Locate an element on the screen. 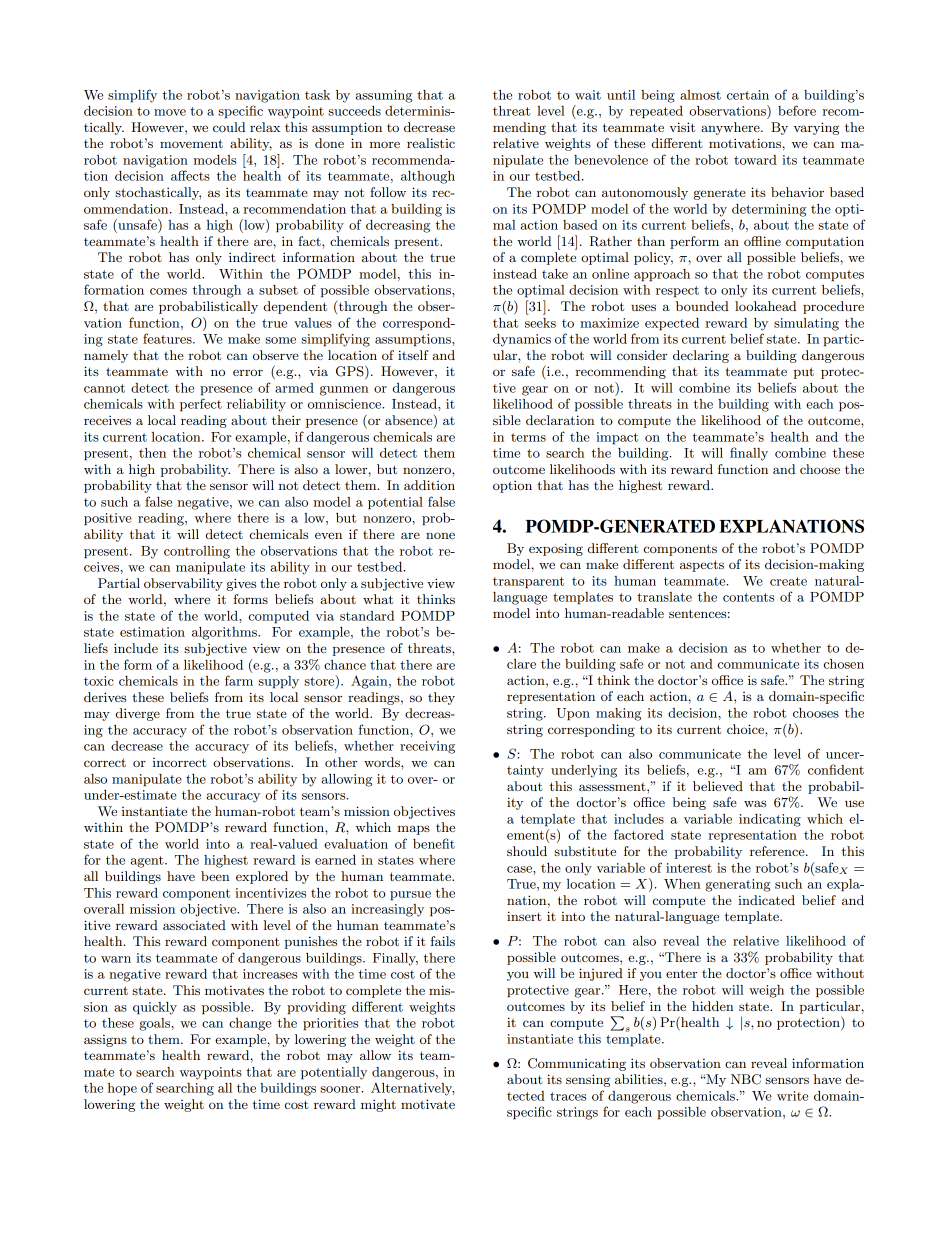 Image resolution: width=952 pixels, height=1233 pixels. hope is located at coordinates (122, 1089).
